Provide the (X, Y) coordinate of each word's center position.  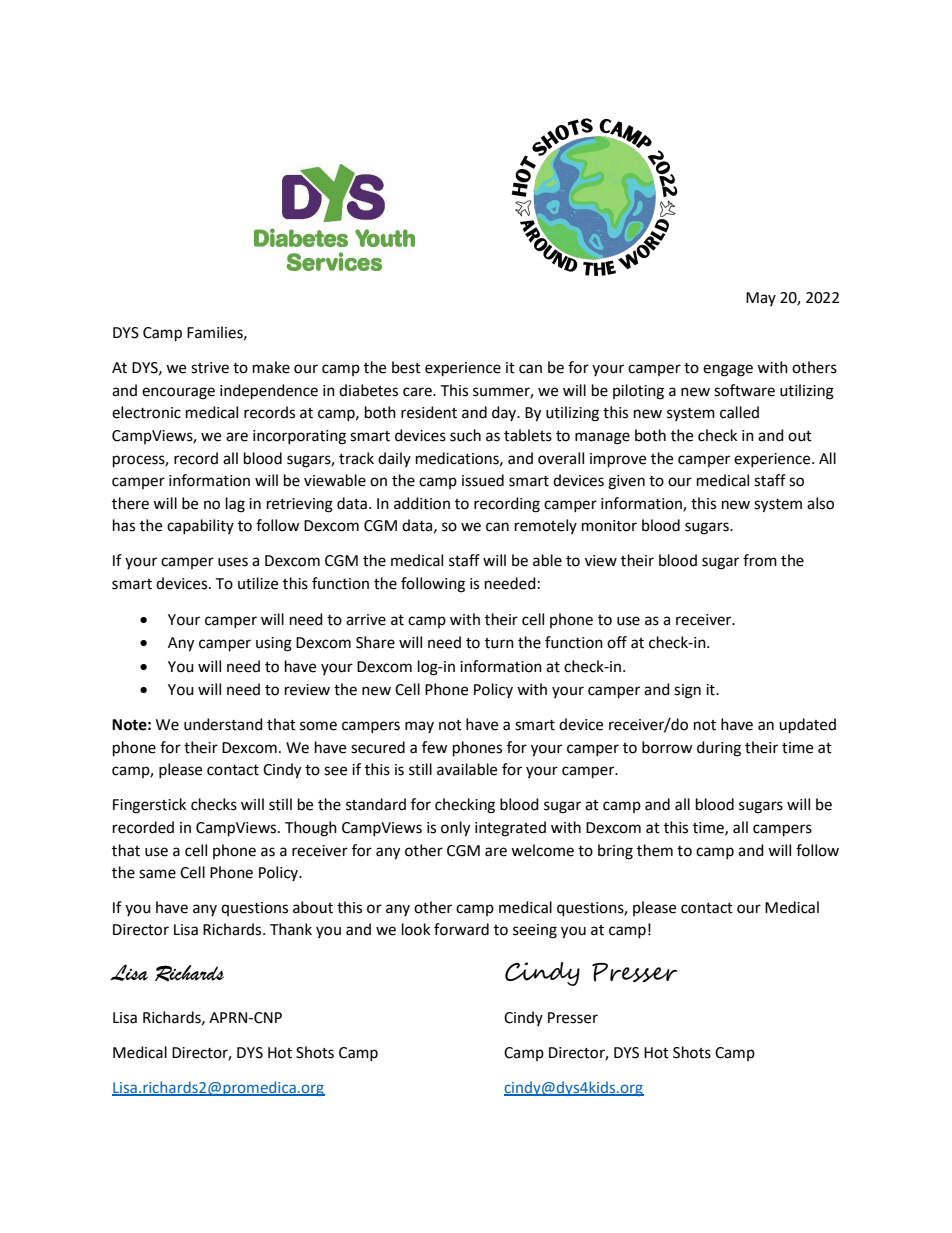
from (760, 560)
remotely (546, 526)
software (744, 390)
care (418, 392)
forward (461, 929)
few (435, 747)
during (719, 749)
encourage (178, 393)
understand (223, 724)
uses (233, 562)
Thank (291, 929)
